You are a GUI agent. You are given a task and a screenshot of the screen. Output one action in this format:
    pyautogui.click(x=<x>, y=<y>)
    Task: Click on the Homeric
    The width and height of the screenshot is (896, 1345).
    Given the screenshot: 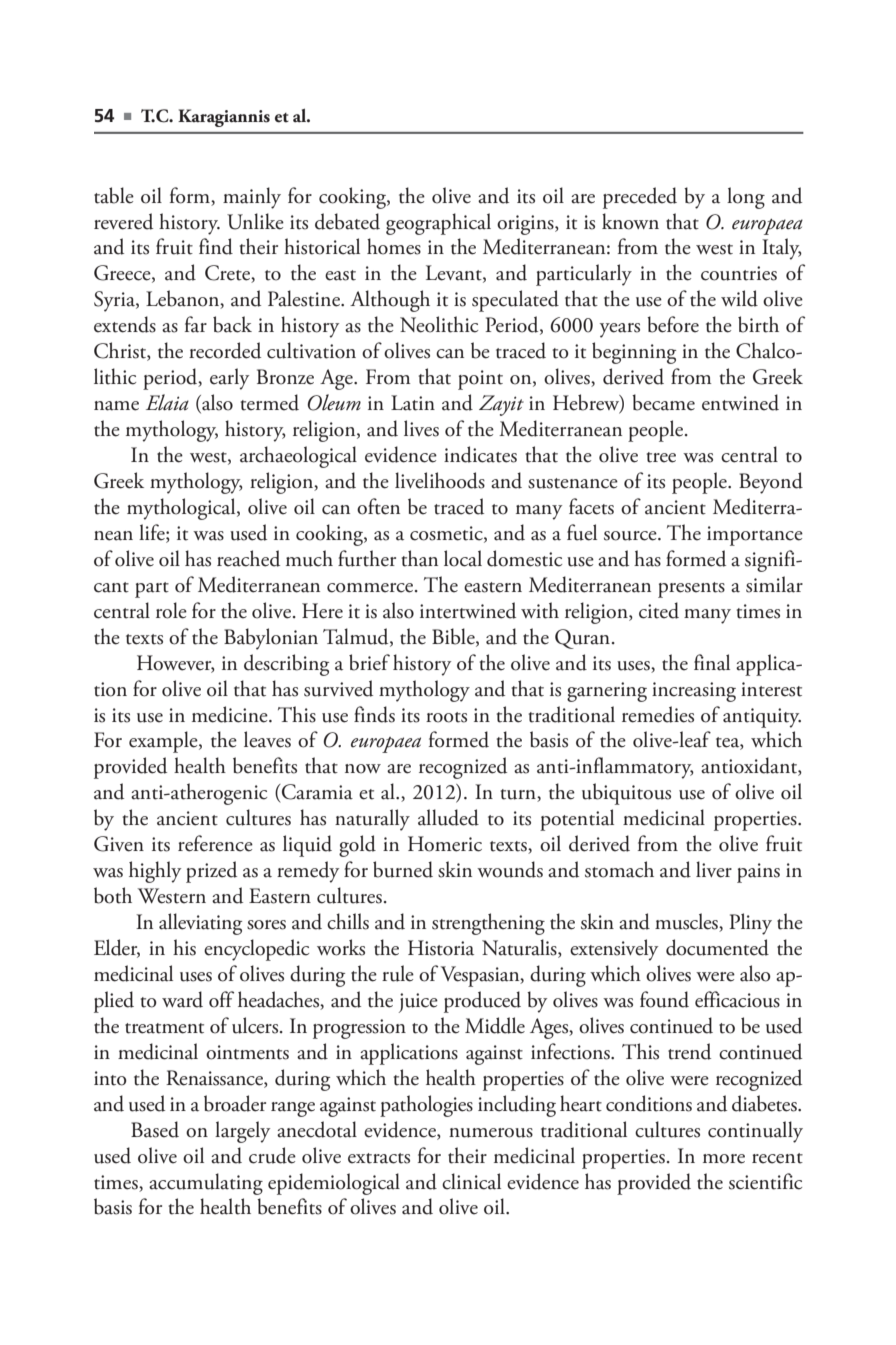 What is the action you would take?
    pyautogui.click(x=445, y=844)
